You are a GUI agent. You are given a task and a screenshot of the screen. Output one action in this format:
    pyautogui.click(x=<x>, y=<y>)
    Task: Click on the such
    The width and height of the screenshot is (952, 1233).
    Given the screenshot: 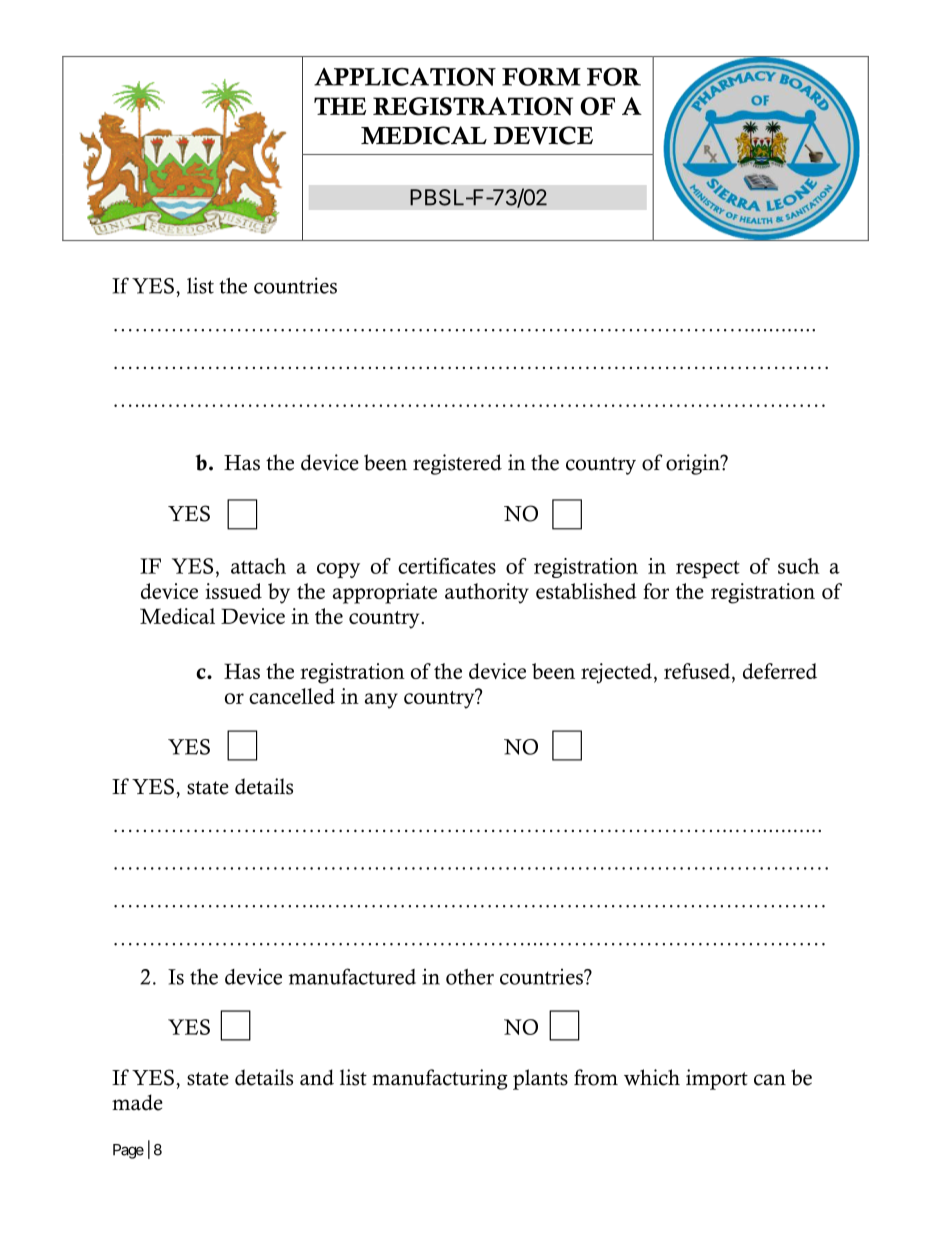 What is the action you would take?
    pyautogui.click(x=799, y=566)
